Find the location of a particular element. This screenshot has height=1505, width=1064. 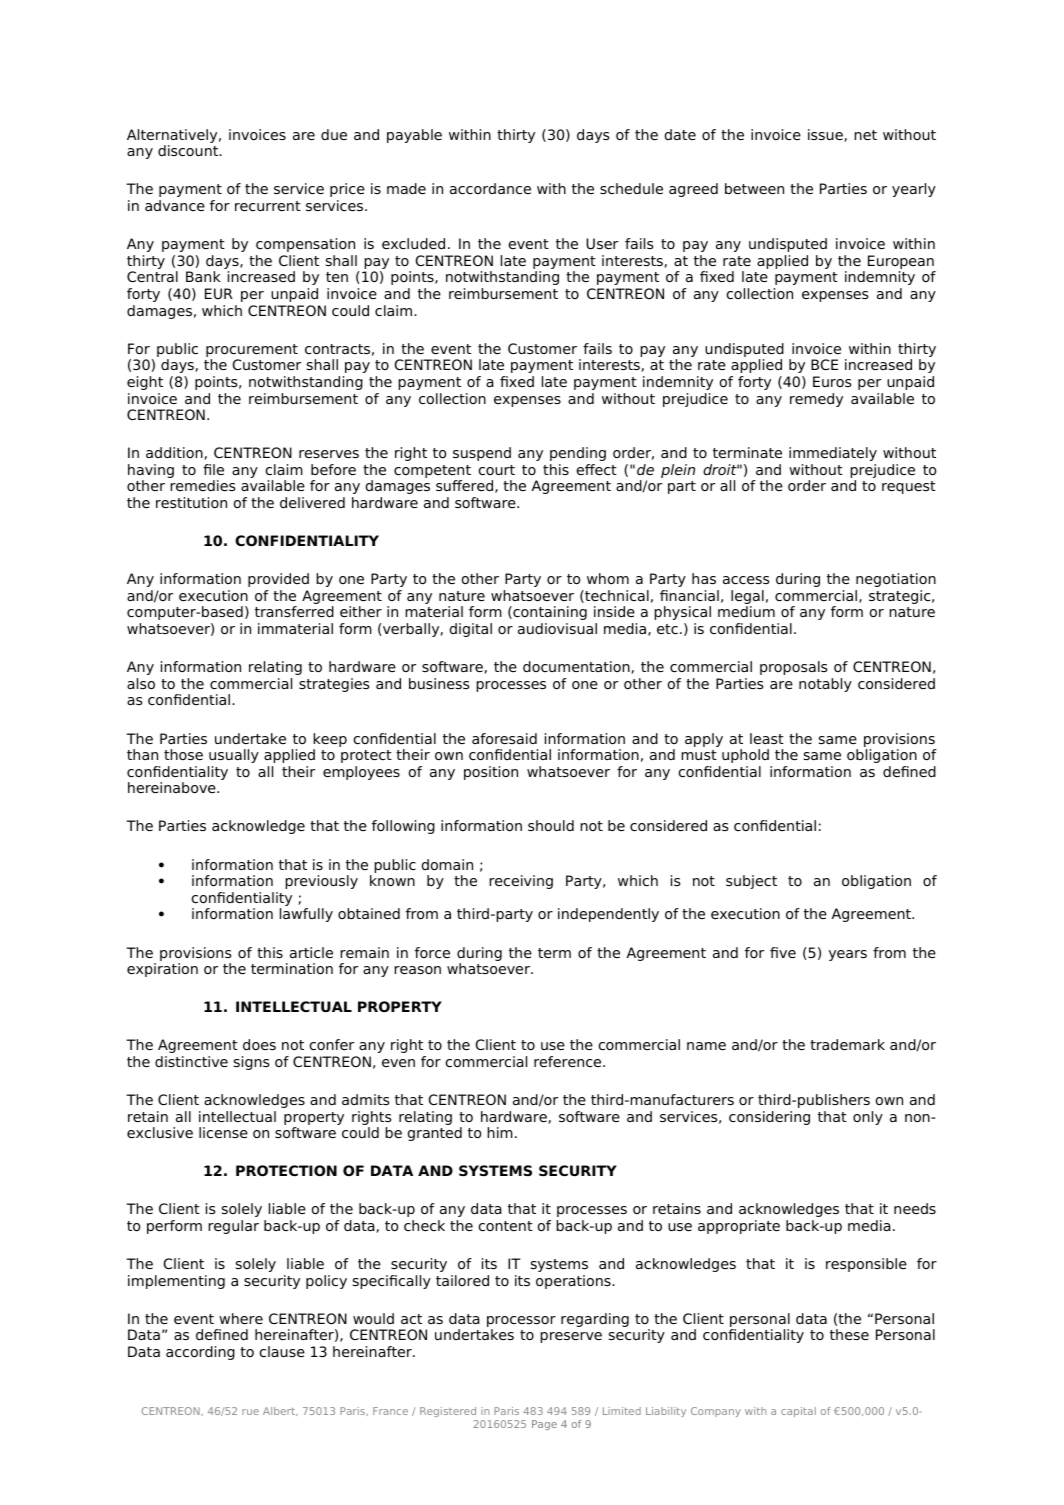

Page is located at coordinates (544, 1425).
